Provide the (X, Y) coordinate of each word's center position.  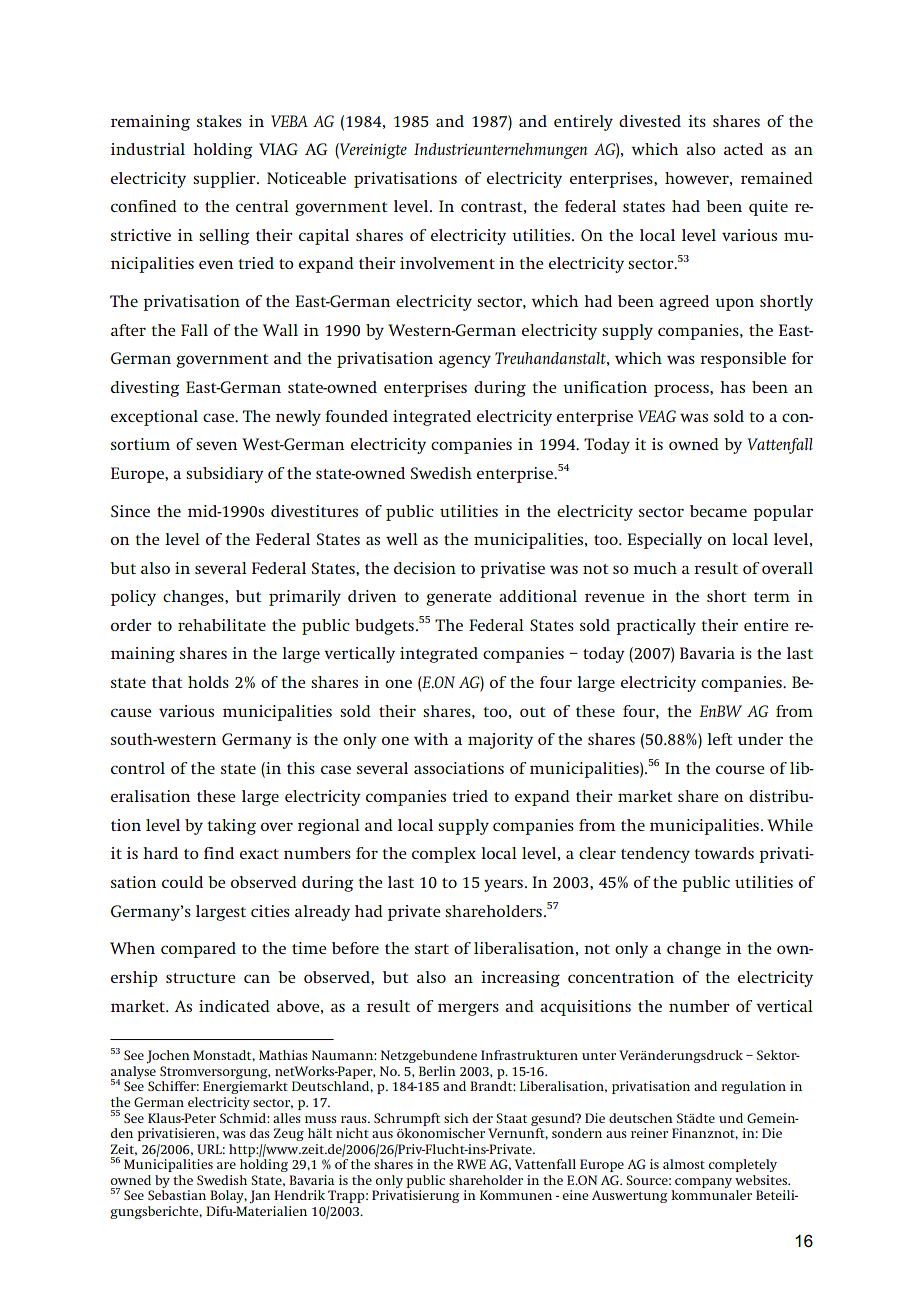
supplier (225, 180)
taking (231, 827)
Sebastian (177, 1195)
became (718, 511)
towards (724, 853)
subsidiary (225, 475)
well (402, 539)
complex (444, 855)
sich (456, 1118)
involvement (447, 263)
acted (743, 149)
